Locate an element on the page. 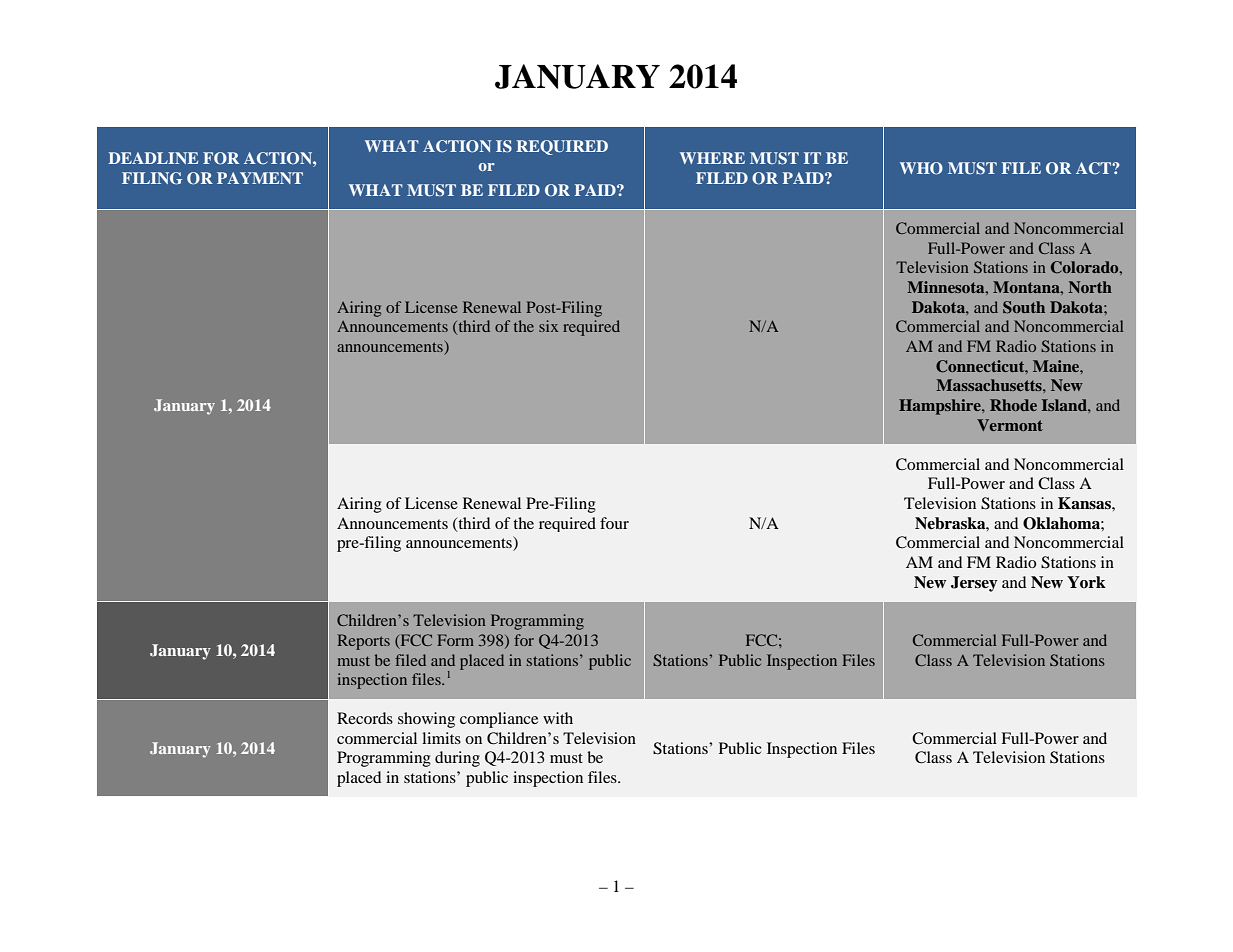 The image size is (1233, 952). Records is located at coordinates (365, 718).
